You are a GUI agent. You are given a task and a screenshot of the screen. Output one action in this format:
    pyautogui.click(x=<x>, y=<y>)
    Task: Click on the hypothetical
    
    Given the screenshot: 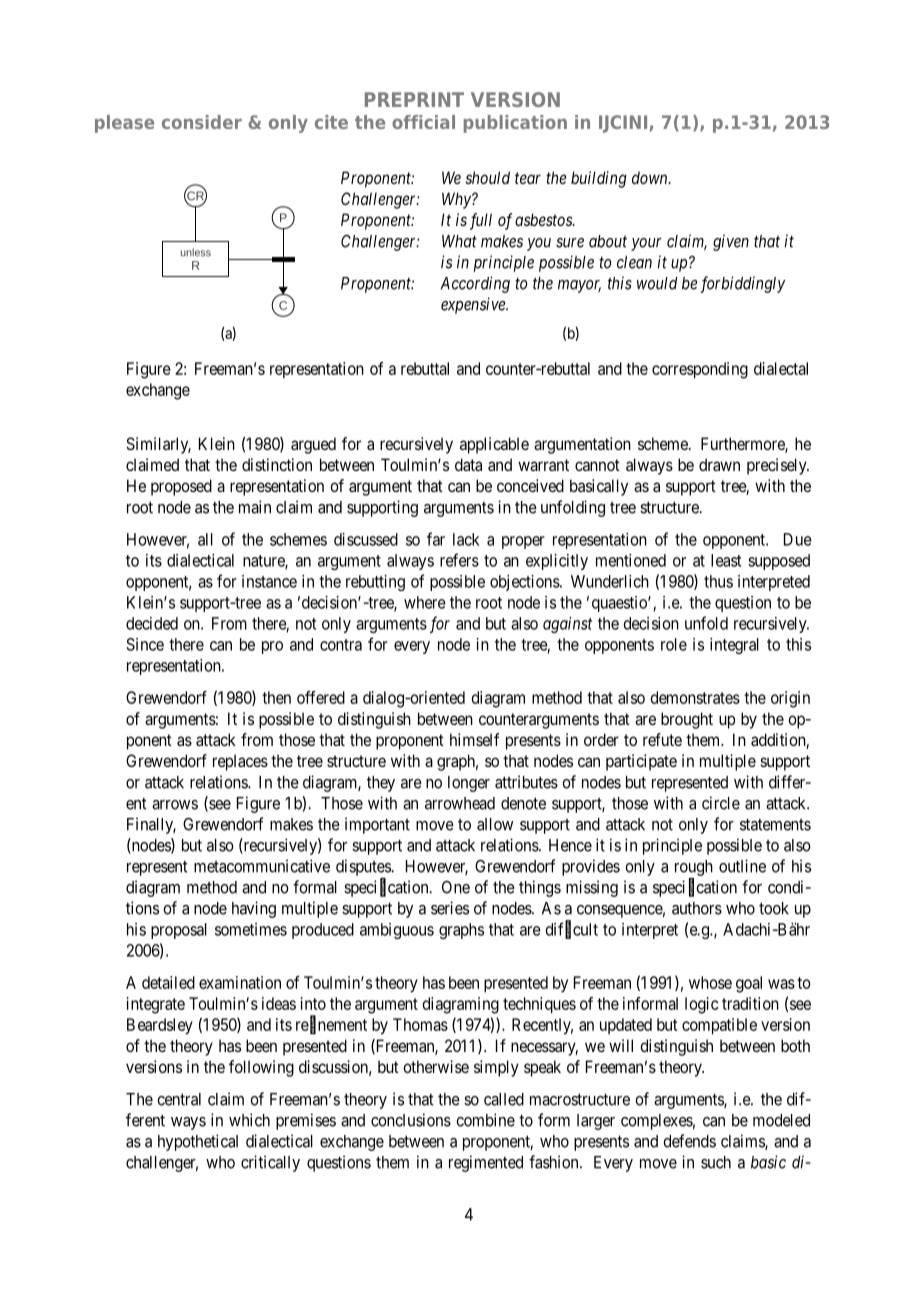 What is the action you would take?
    pyautogui.click(x=198, y=1142)
